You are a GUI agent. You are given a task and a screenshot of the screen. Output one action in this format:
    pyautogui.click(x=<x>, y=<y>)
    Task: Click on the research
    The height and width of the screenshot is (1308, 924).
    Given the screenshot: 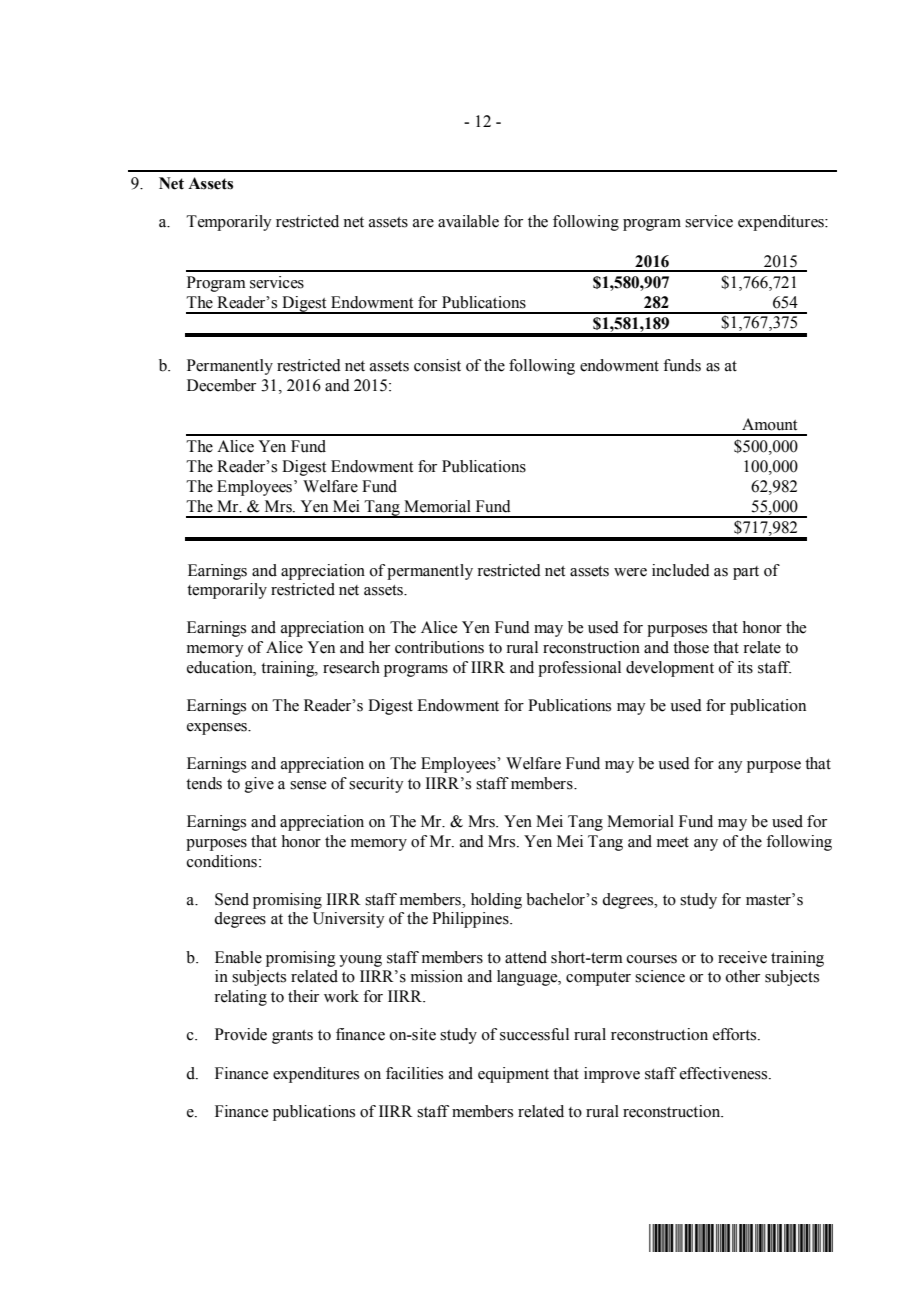 What is the action you would take?
    pyautogui.click(x=351, y=667)
